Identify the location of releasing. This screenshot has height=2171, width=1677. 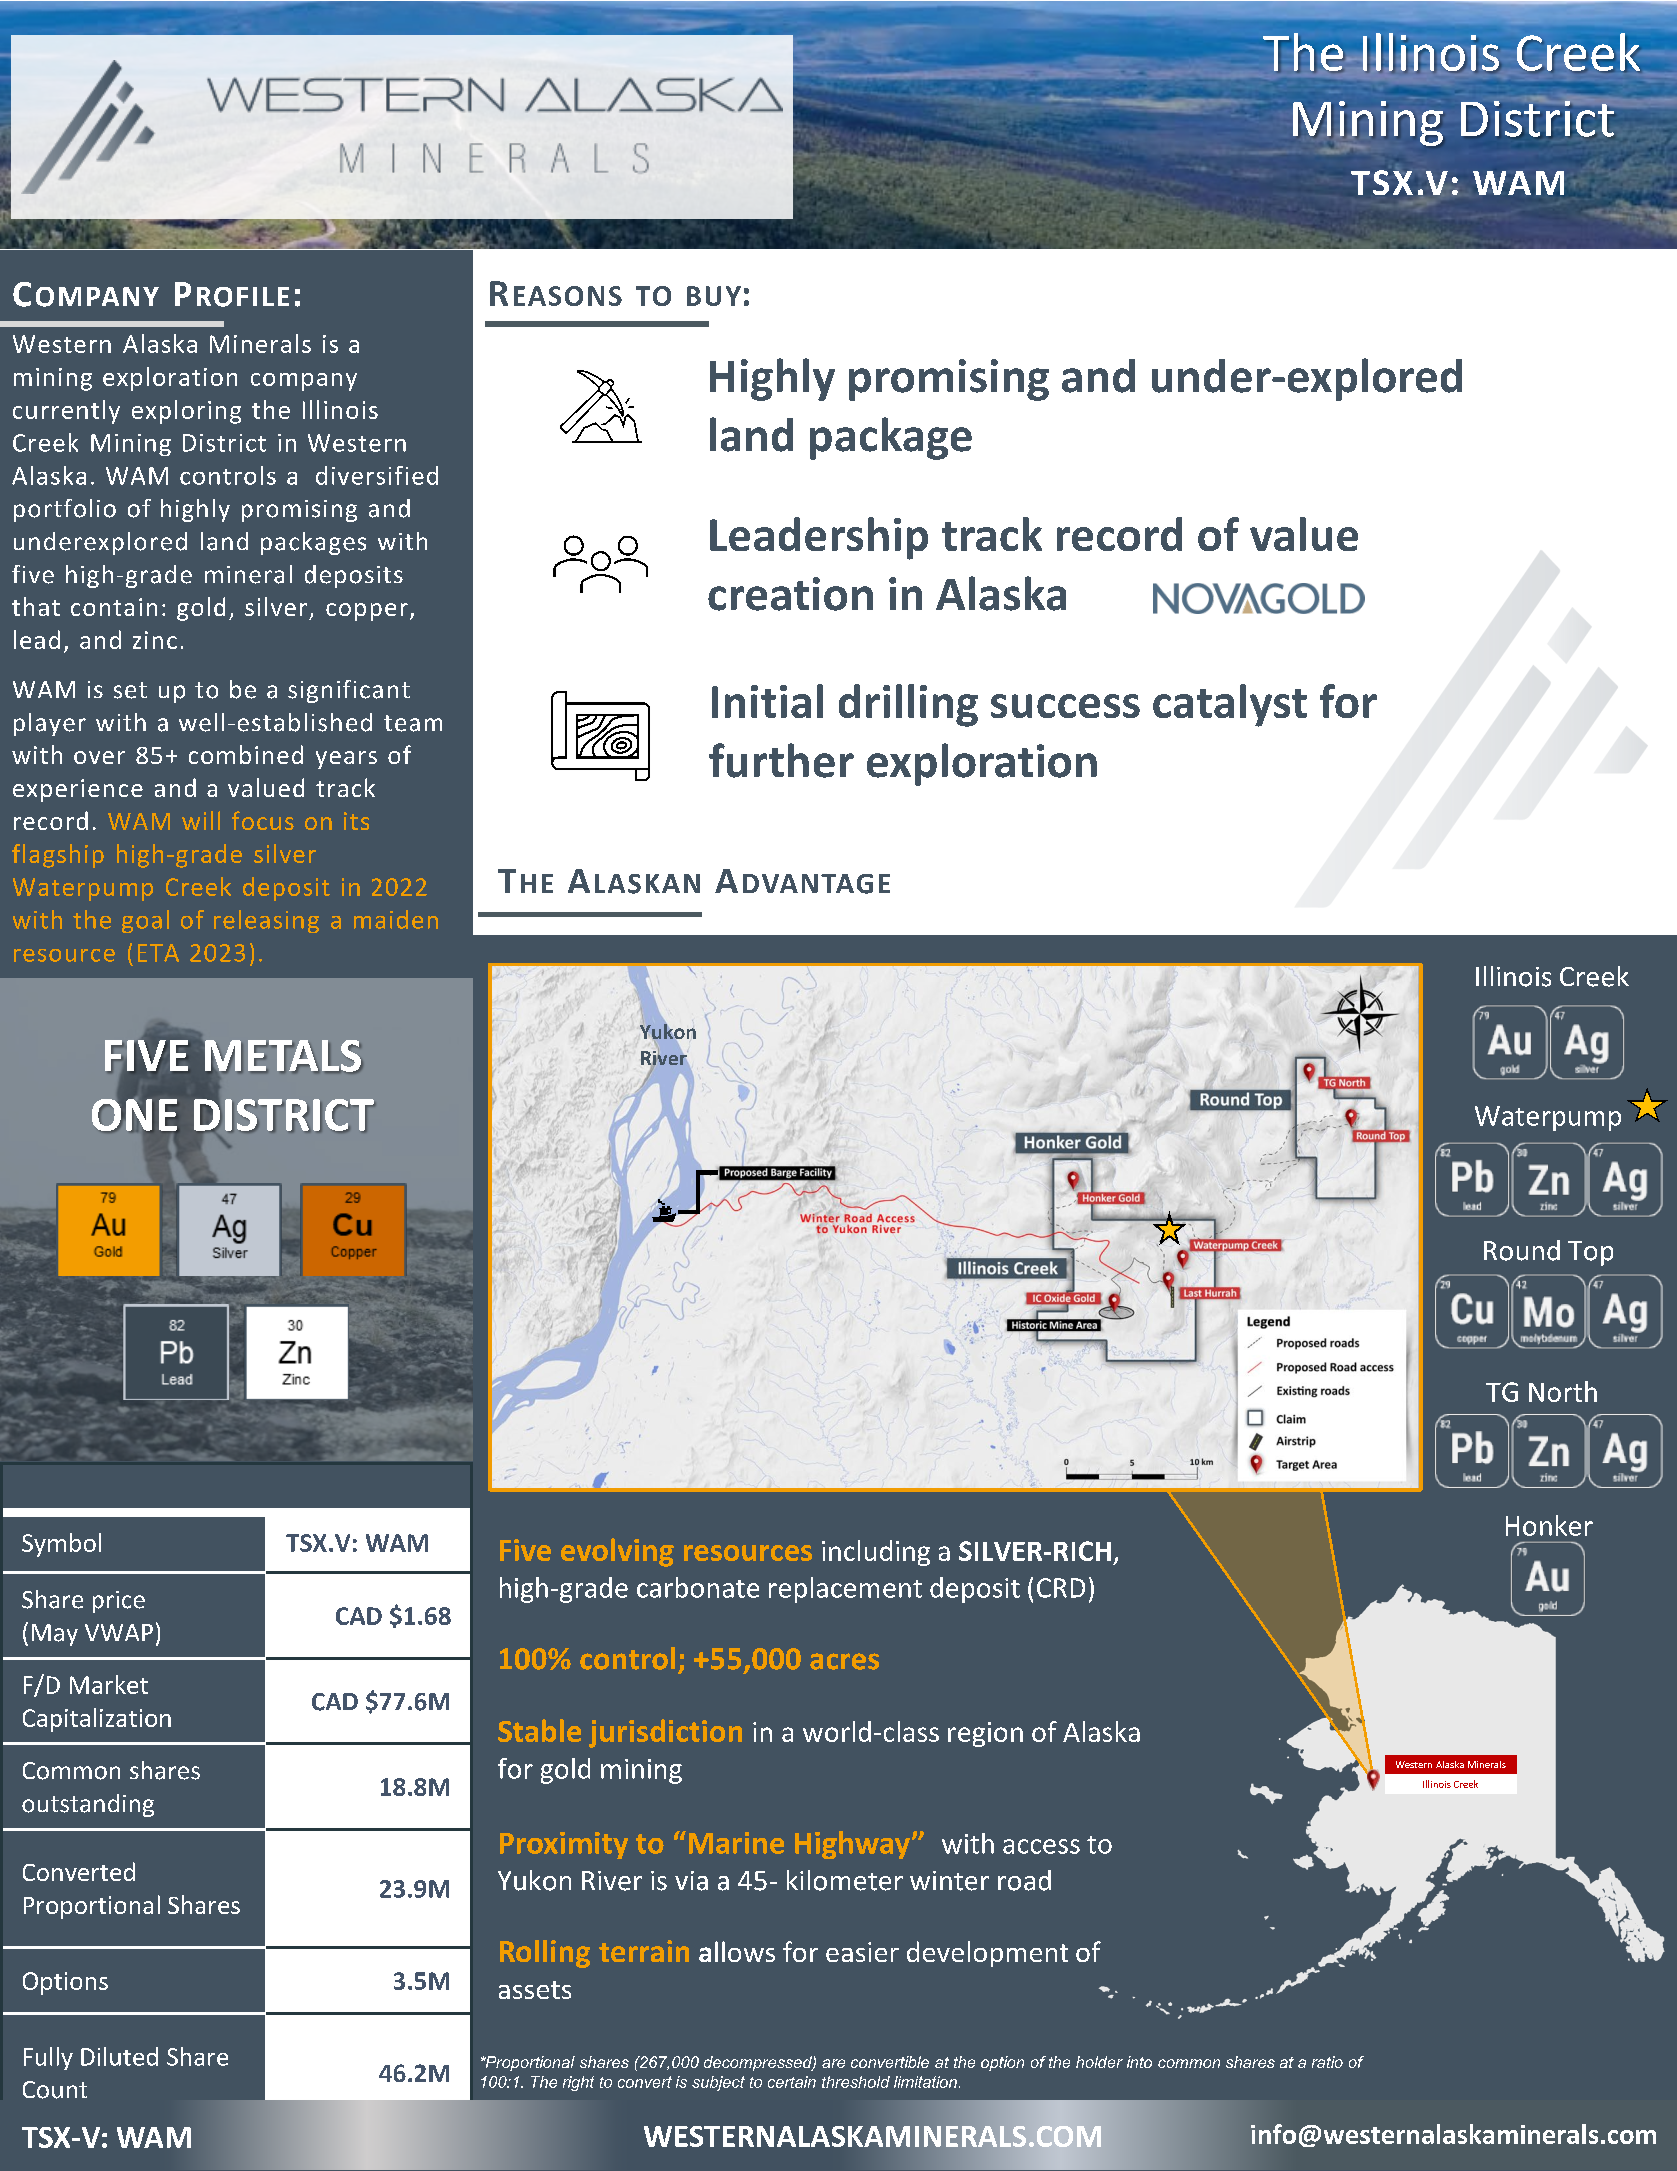
(266, 921).
